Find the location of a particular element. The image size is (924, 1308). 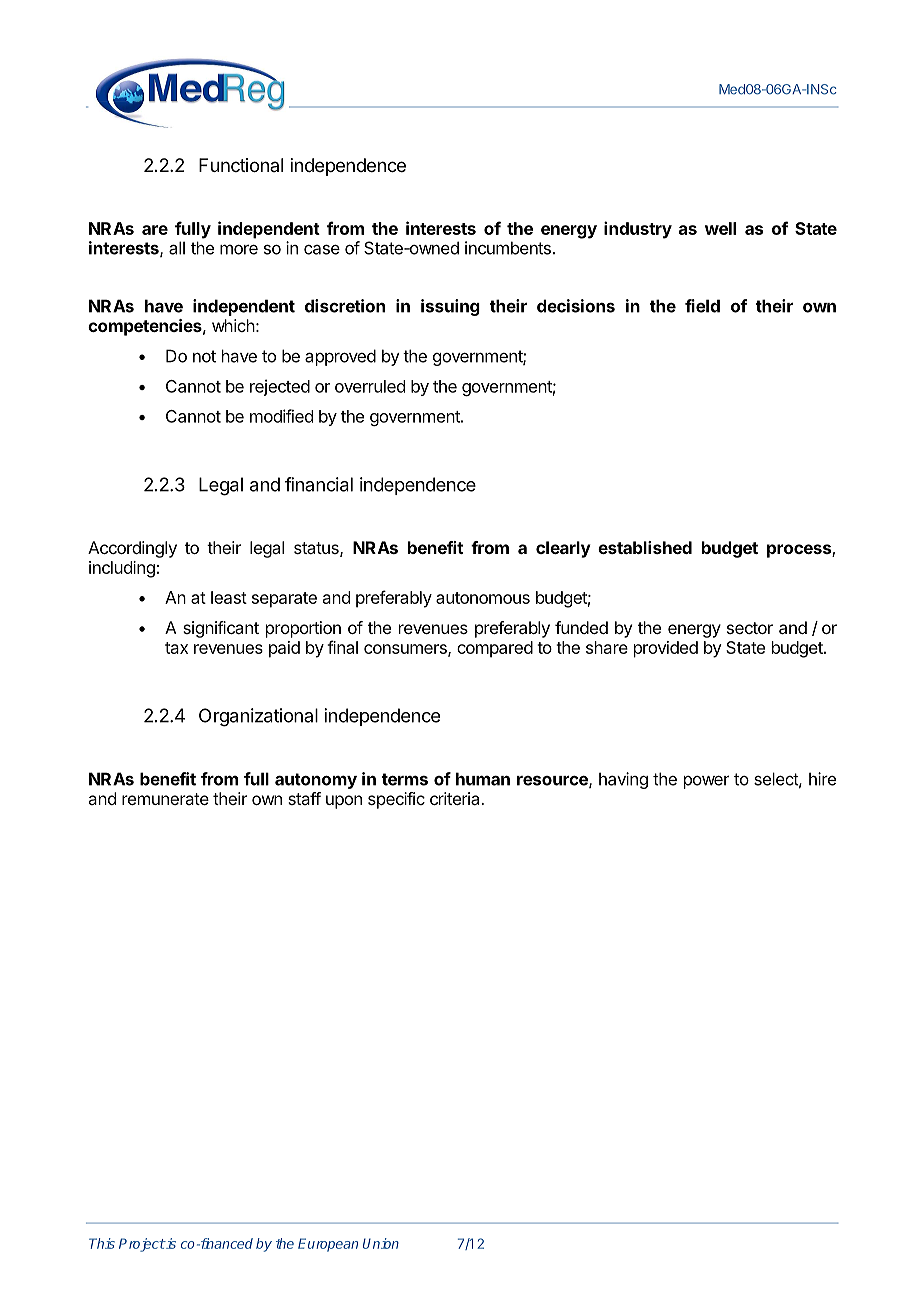

power is located at coordinates (706, 782).
